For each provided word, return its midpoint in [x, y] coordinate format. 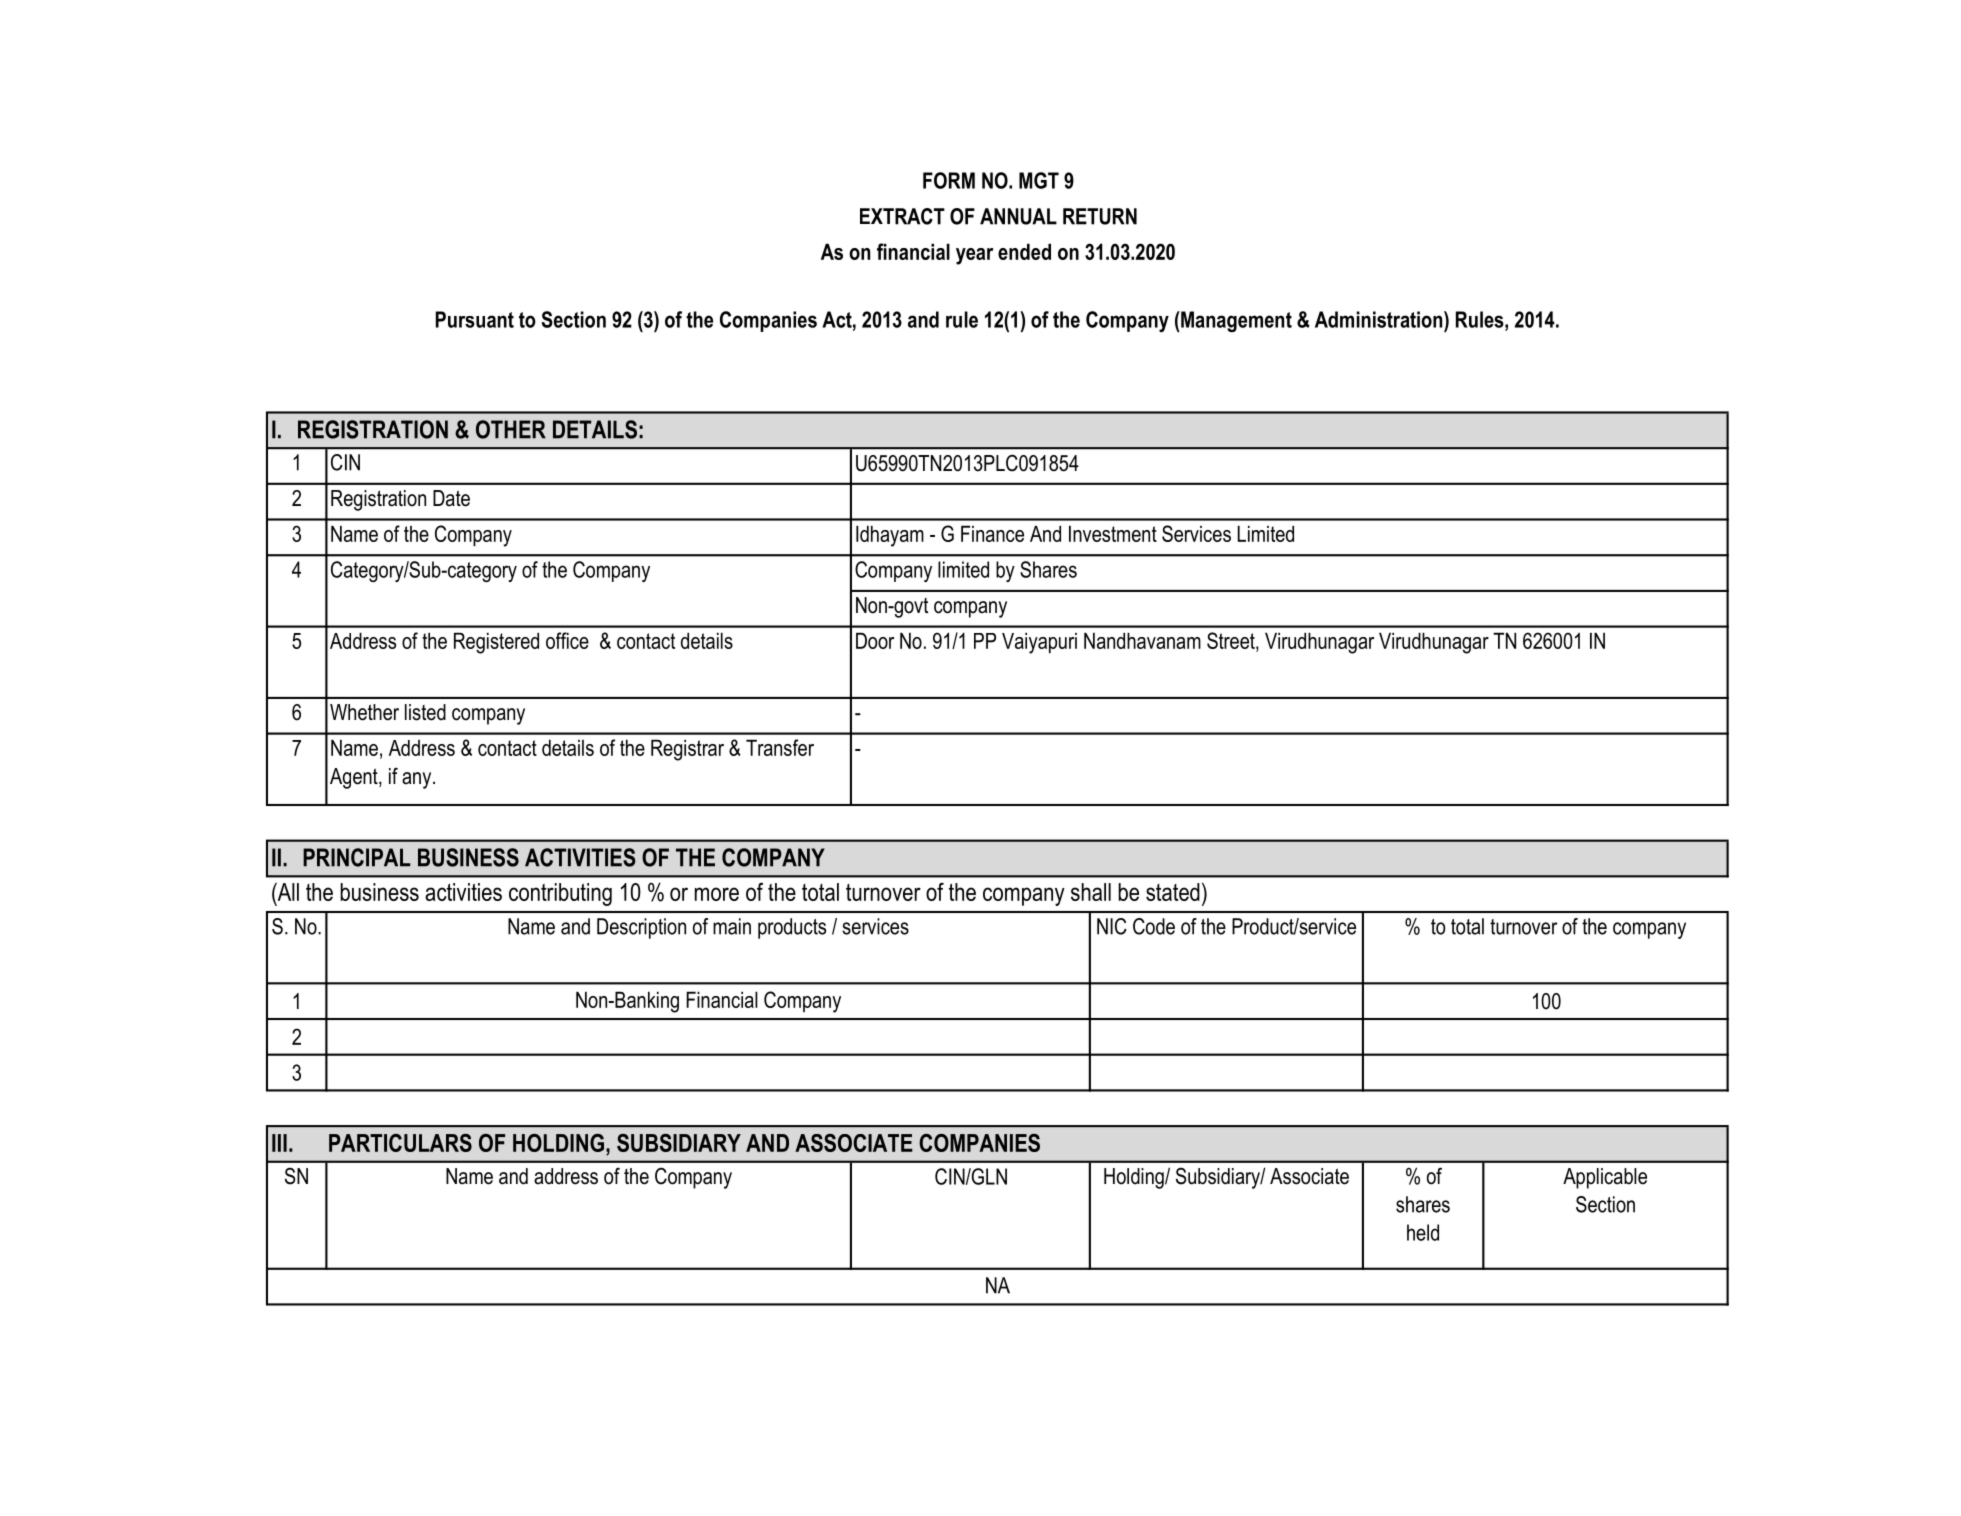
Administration [1380, 319]
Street [1232, 640]
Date [451, 498]
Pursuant [475, 319]
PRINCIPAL [357, 857]
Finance [992, 533]
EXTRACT [902, 216]
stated [1173, 892]
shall [1091, 892]
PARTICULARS [400, 1143]
